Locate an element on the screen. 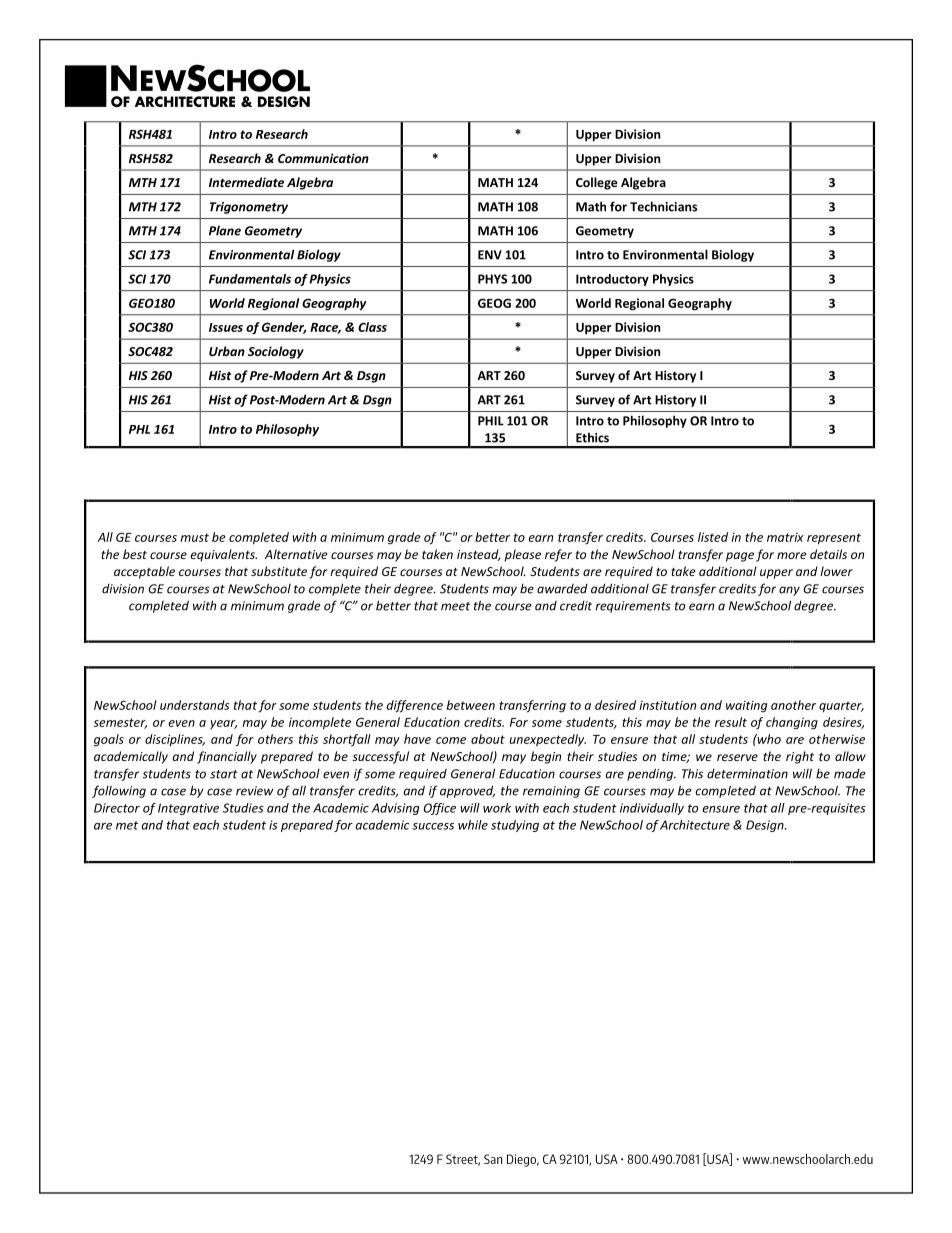 Image resolution: width=952 pixels, height=1233 pixels. Intermediate is located at coordinates (246, 182).
